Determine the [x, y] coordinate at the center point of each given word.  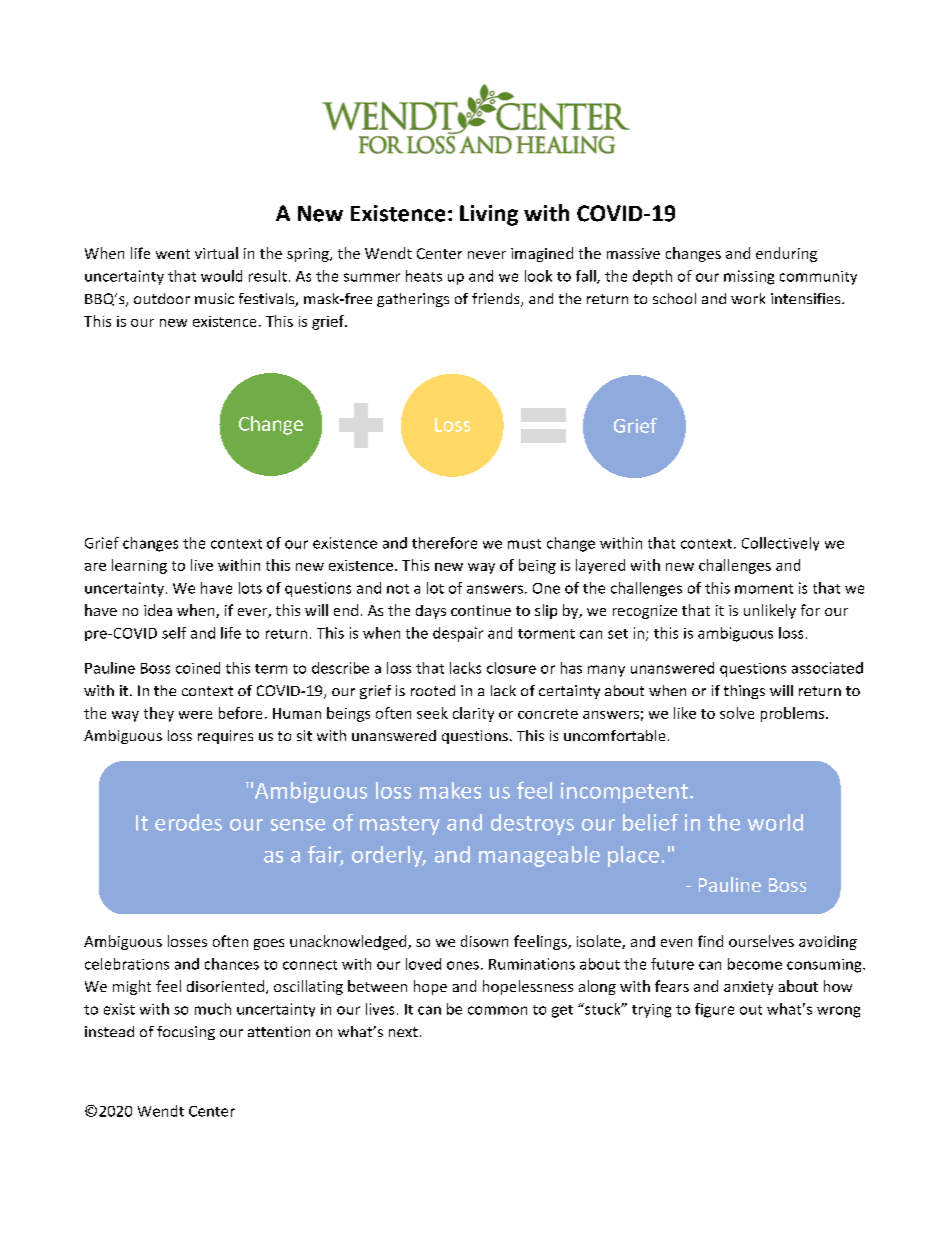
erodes [188, 822]
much [213, 1009]
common [497, 1010]
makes [450, 790]
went [173, 254]
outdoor [162, 298]
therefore [444, 543]
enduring [786, 254]
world [775, 822]
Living [489, 215]
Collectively [780, 544]
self [174, 633]
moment [764, 589]
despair [458, 634]
